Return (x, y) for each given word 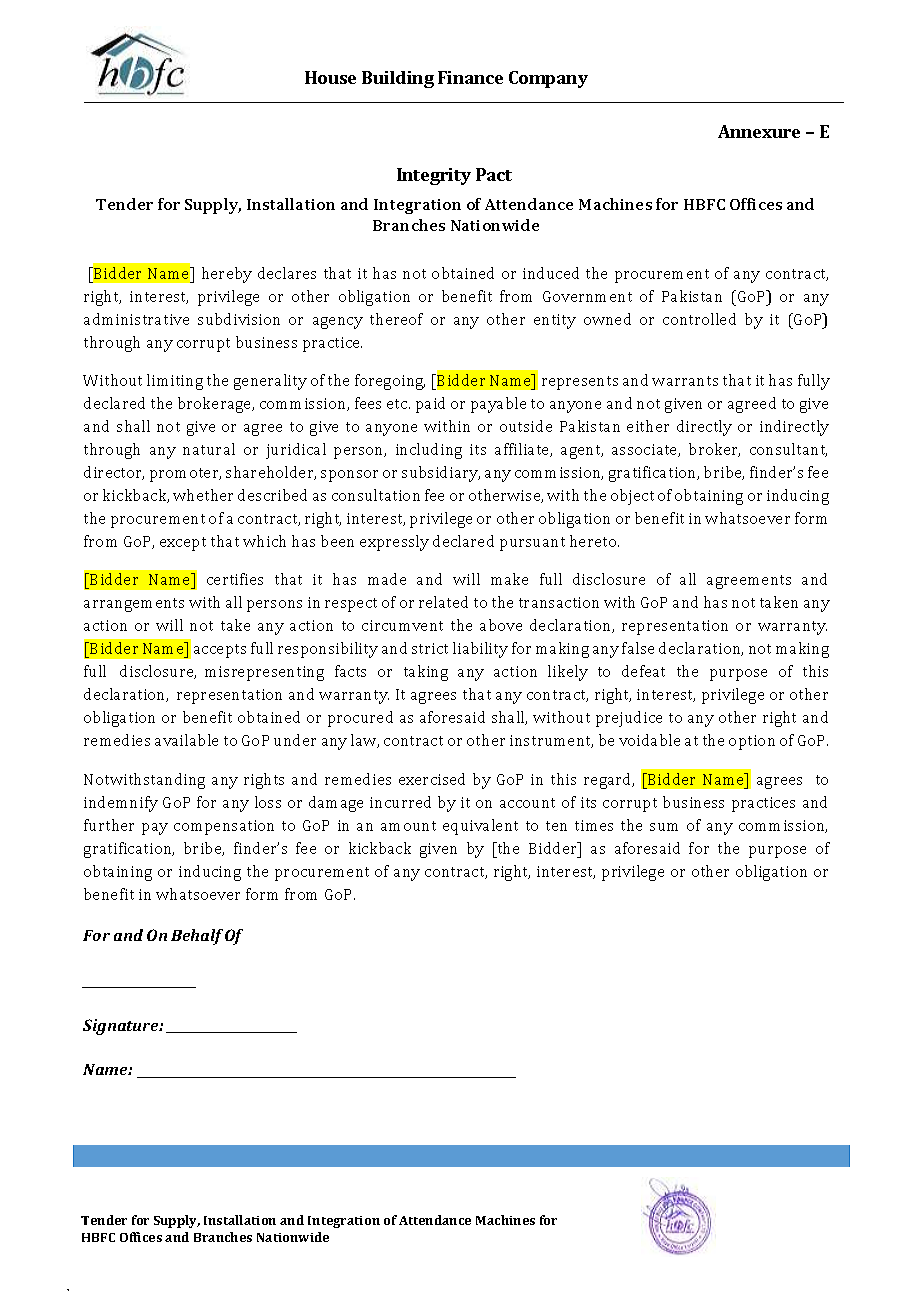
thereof (396, 319)
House (330, 77)
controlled (699, 319)
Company (548, 79)
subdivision (239, 319)
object (632, 497)
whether (203, 495)
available (186, 740)
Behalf (197, 937)
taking (426, 673)
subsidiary (441, 474)
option (752, 742)
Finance (470, 77)
